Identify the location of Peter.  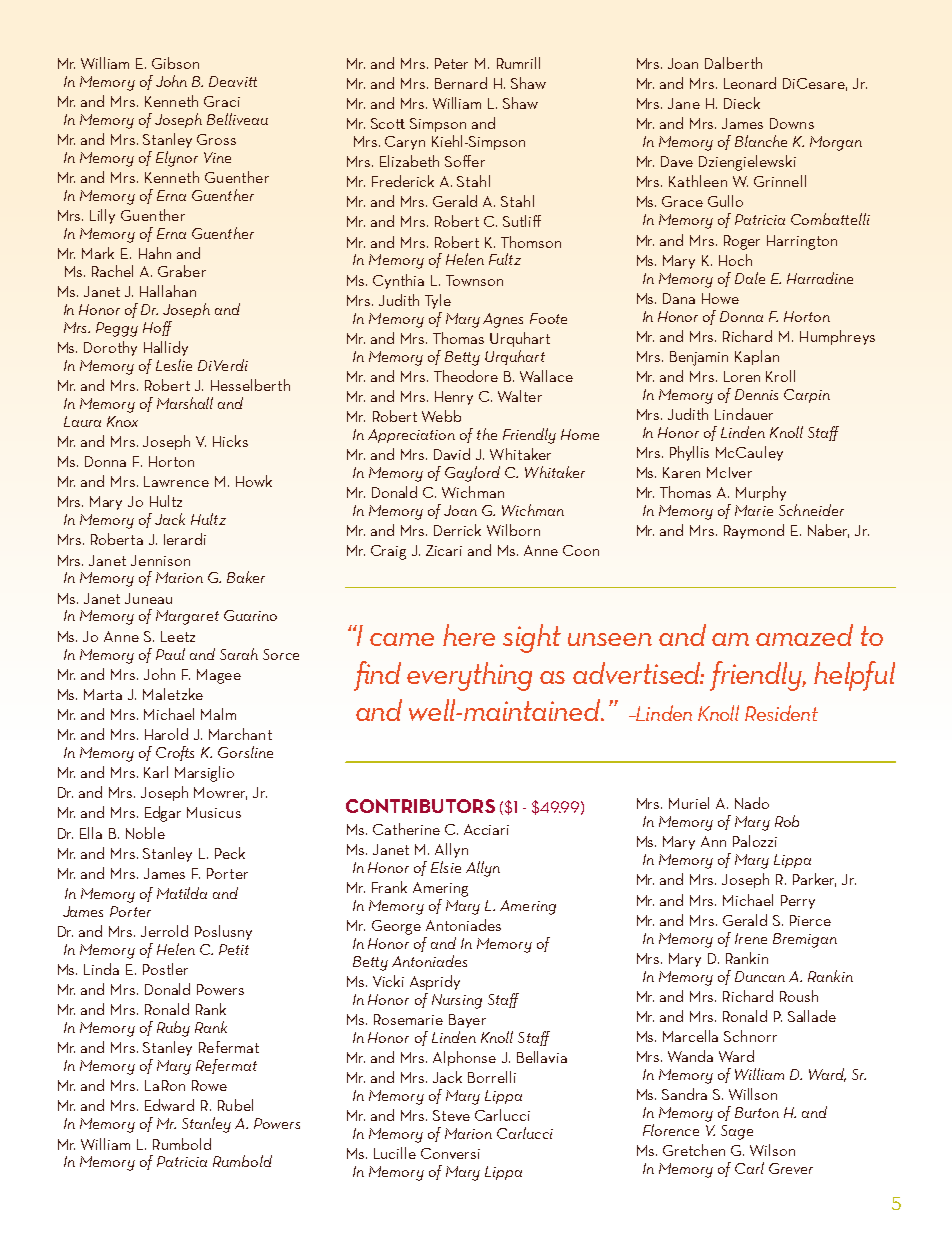
(451, 63).
